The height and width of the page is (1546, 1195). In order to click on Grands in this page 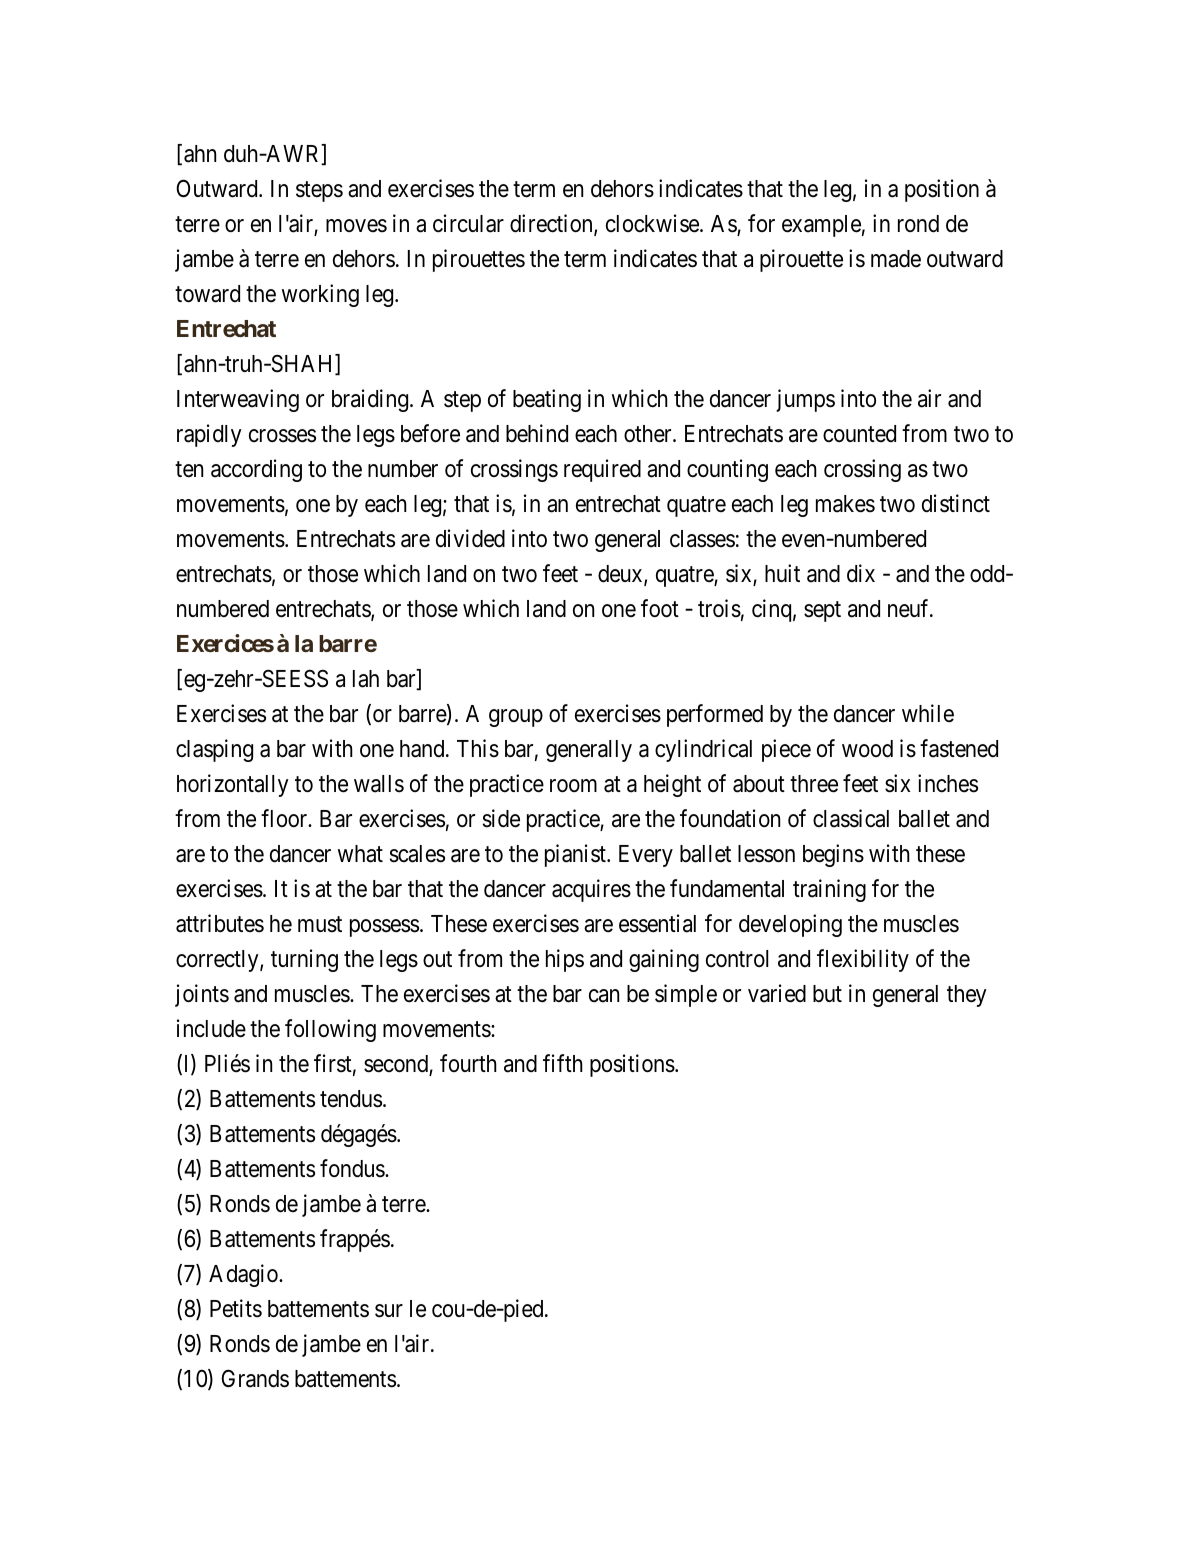, I will do `click(255, 1378)`.
